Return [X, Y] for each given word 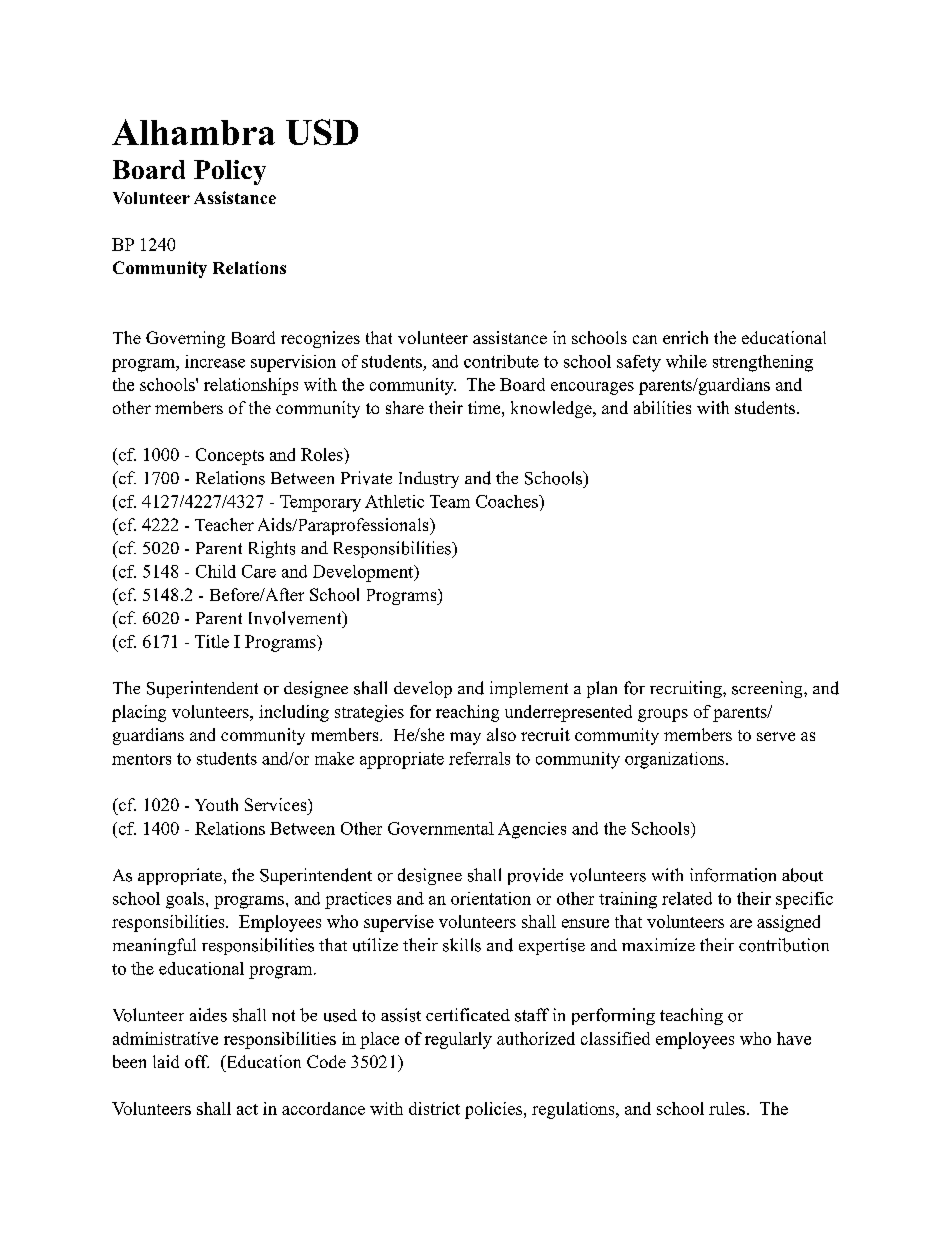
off [197, 1061]
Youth [216, 804]
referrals [479, 758]
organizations [676, 760]
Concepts [230, 456]
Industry [429, 479]
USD [322, 132]
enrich [685, 337]
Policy [230, 172]
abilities [662, 407]
